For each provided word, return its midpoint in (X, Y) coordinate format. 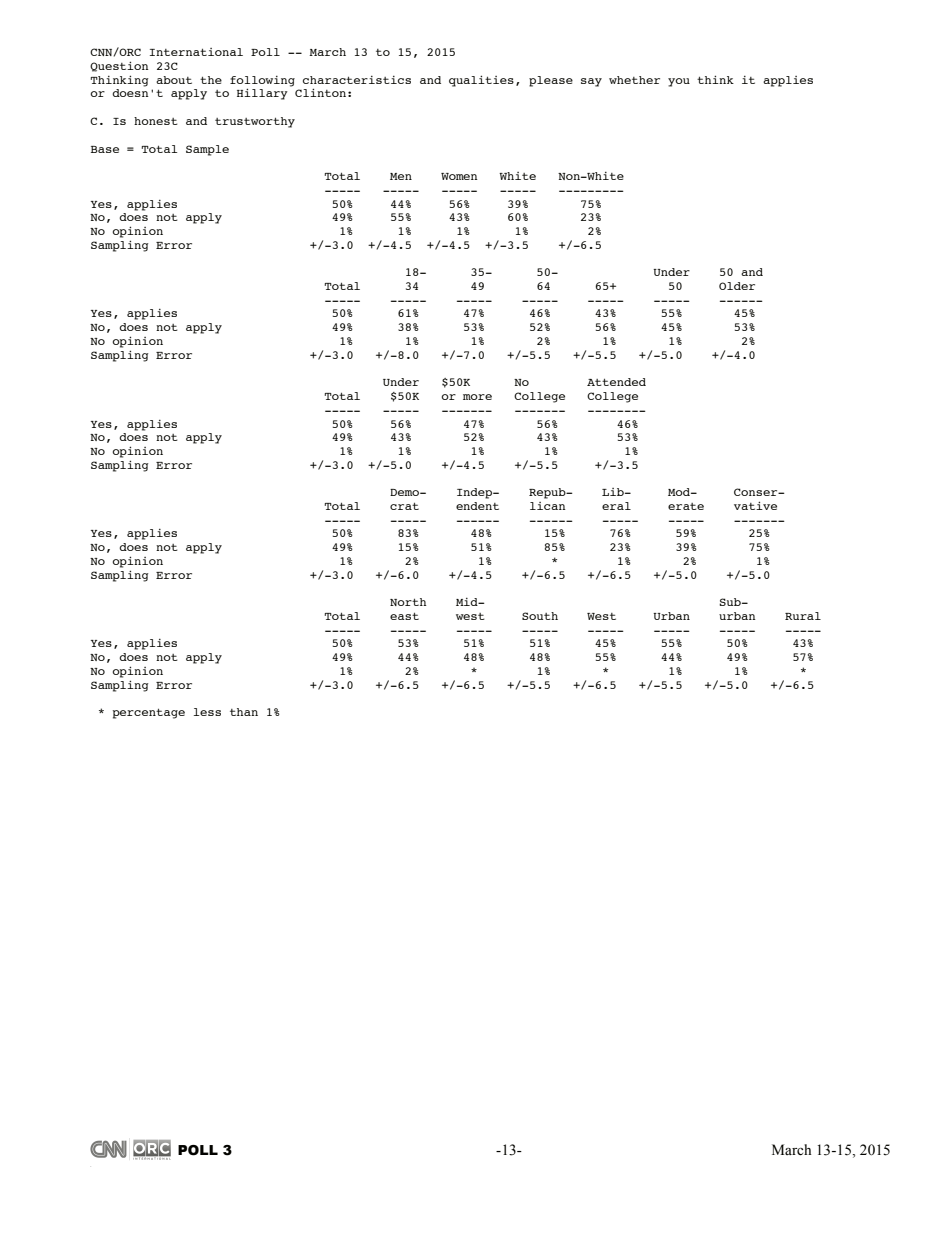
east (404, 616)
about (174, 80)
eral (616, 506)
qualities (481, 81)
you (679, 82)
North (408, 602)
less (207, 712)
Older (737, 286)
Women (459, 176)
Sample (207, 150)
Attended (616, 382)
